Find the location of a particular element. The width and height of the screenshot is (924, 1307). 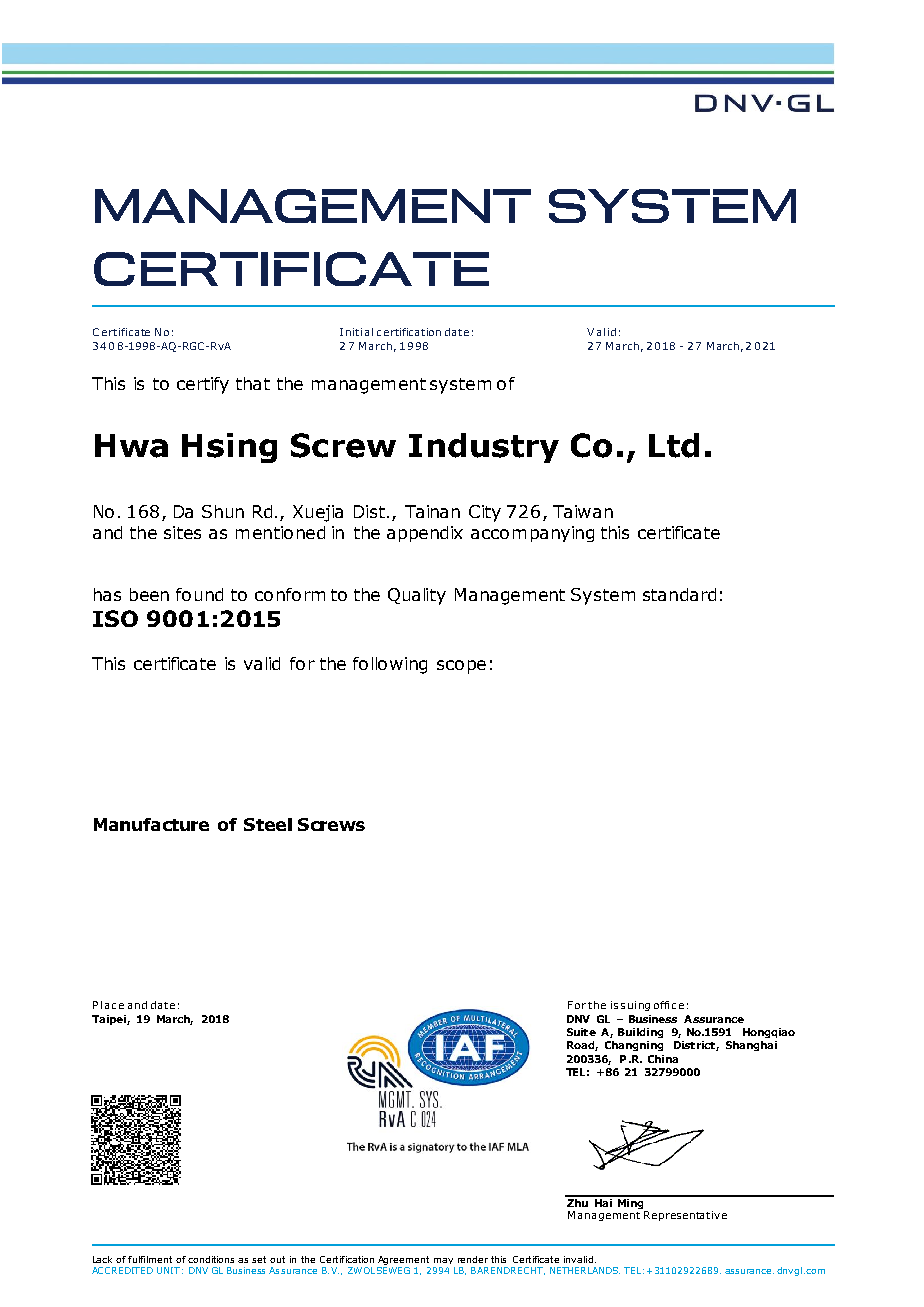

may is located at coordinates (443, 1261).
